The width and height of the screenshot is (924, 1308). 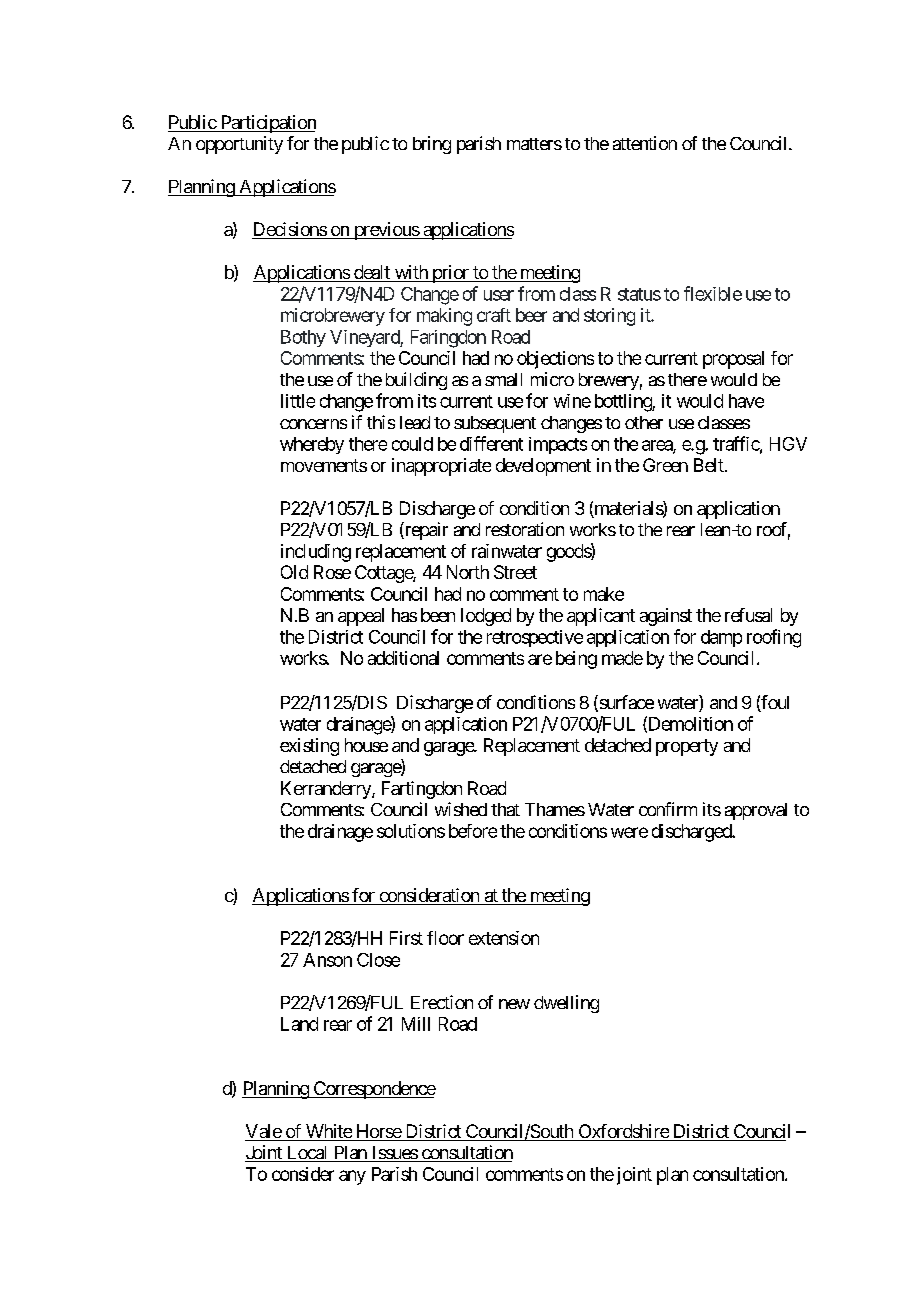 I want to click on Local, so click(x=307, y=1154).
